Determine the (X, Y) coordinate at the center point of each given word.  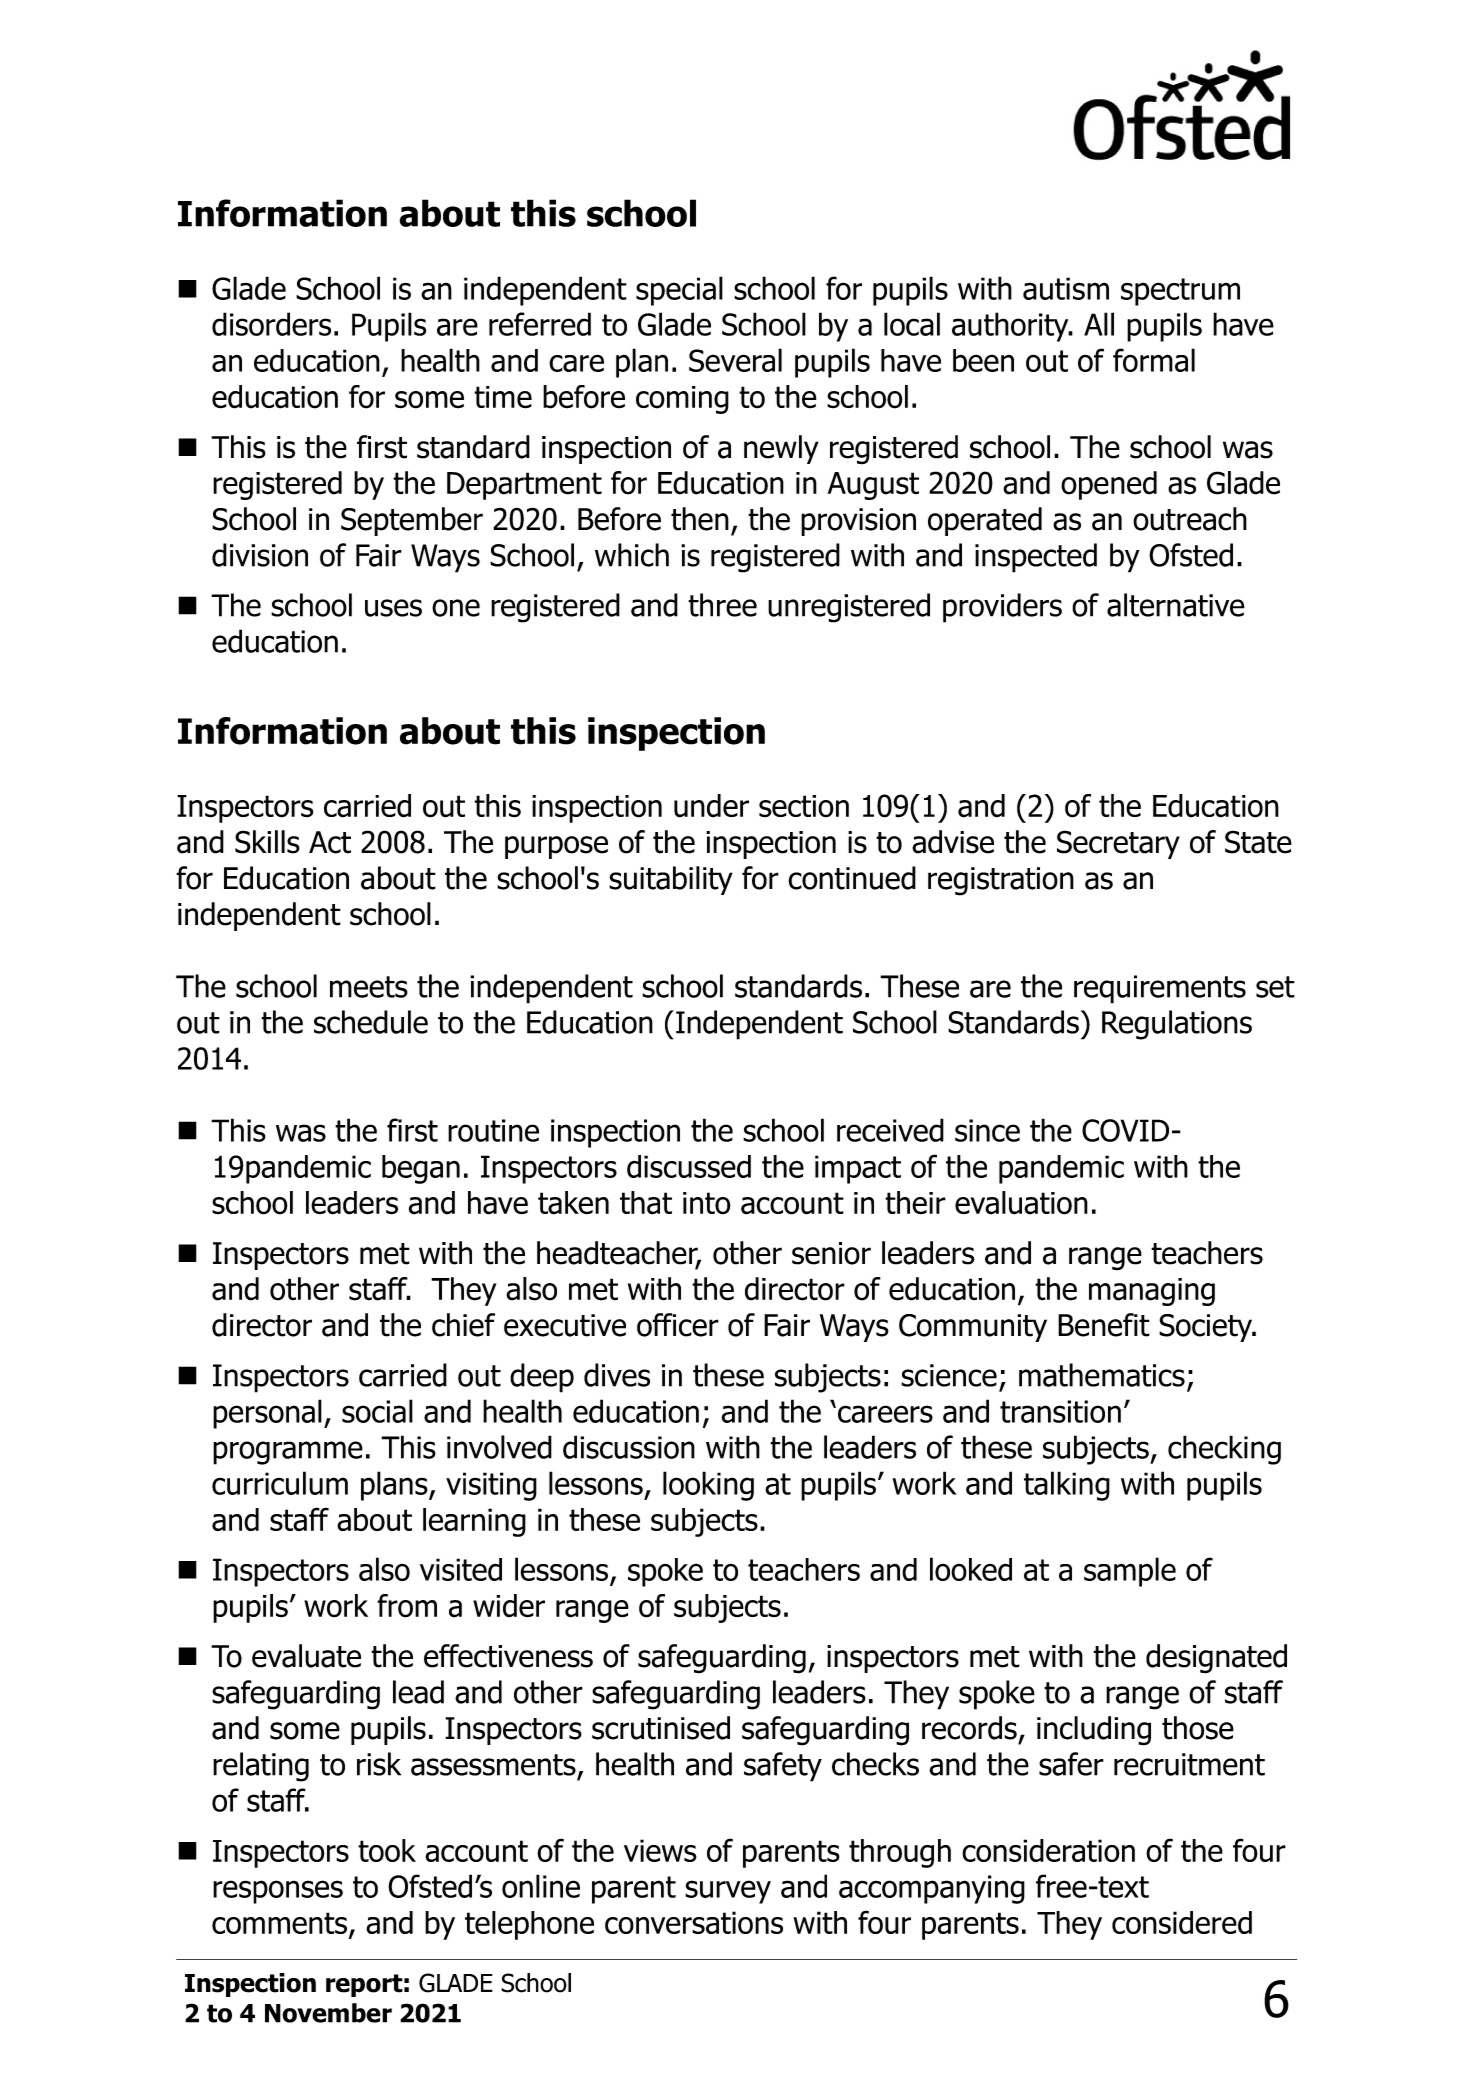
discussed (689, 1166)
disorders (271, 324)
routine (493, 1130)
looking (708, 1486)
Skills (267, 842)
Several (735, 360)
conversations (694, 1922)
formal (1154, 360)
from (407, 1606)
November (328, 2013)
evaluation (1021, 1203)
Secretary (1118, 844)
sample (1130, 1572)
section (804, 806)
